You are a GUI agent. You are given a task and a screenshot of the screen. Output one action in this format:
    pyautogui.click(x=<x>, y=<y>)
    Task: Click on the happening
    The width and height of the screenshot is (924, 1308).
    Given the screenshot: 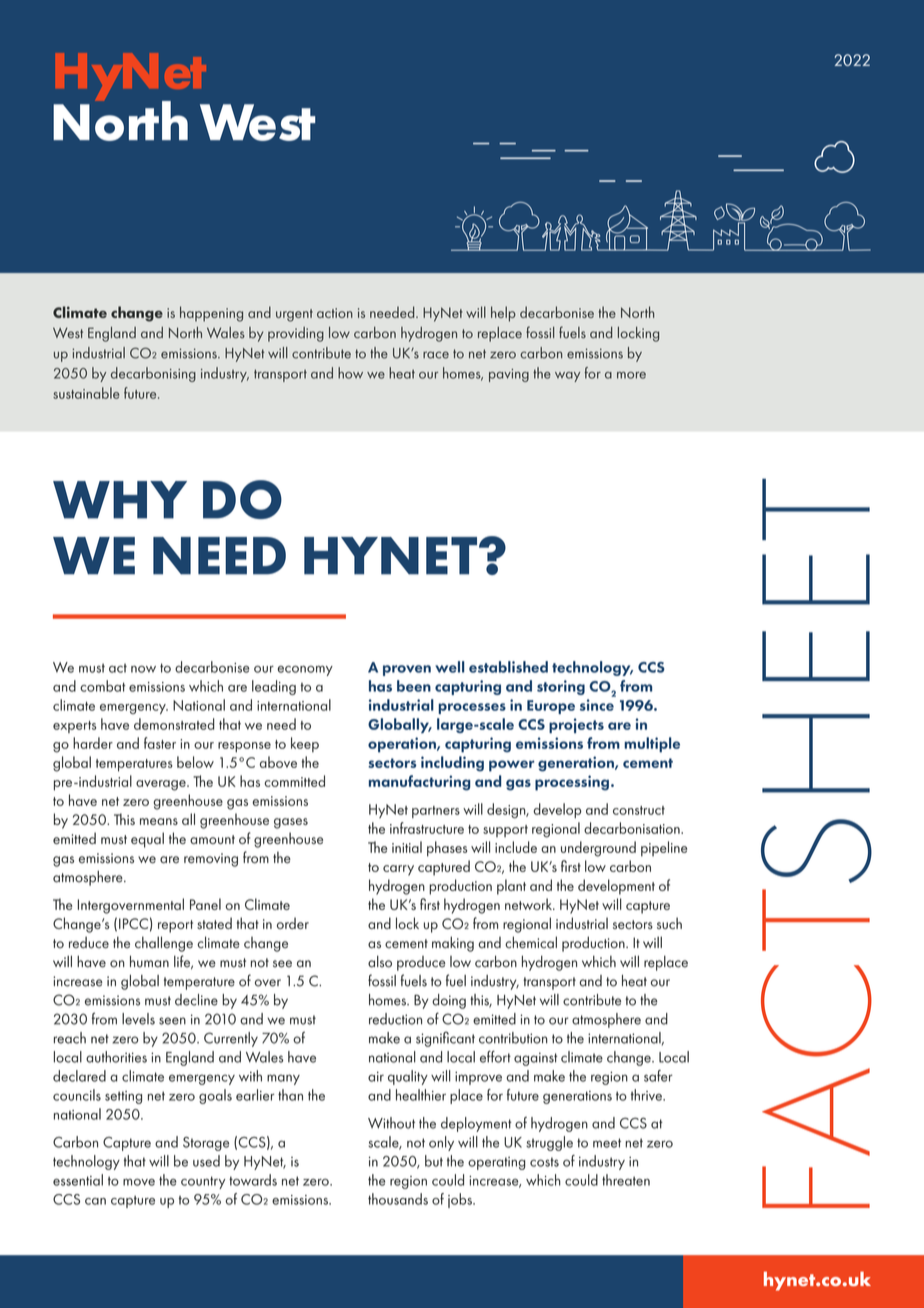 What is the action you would take?
    pyautogui.click(x=211, y=314)
